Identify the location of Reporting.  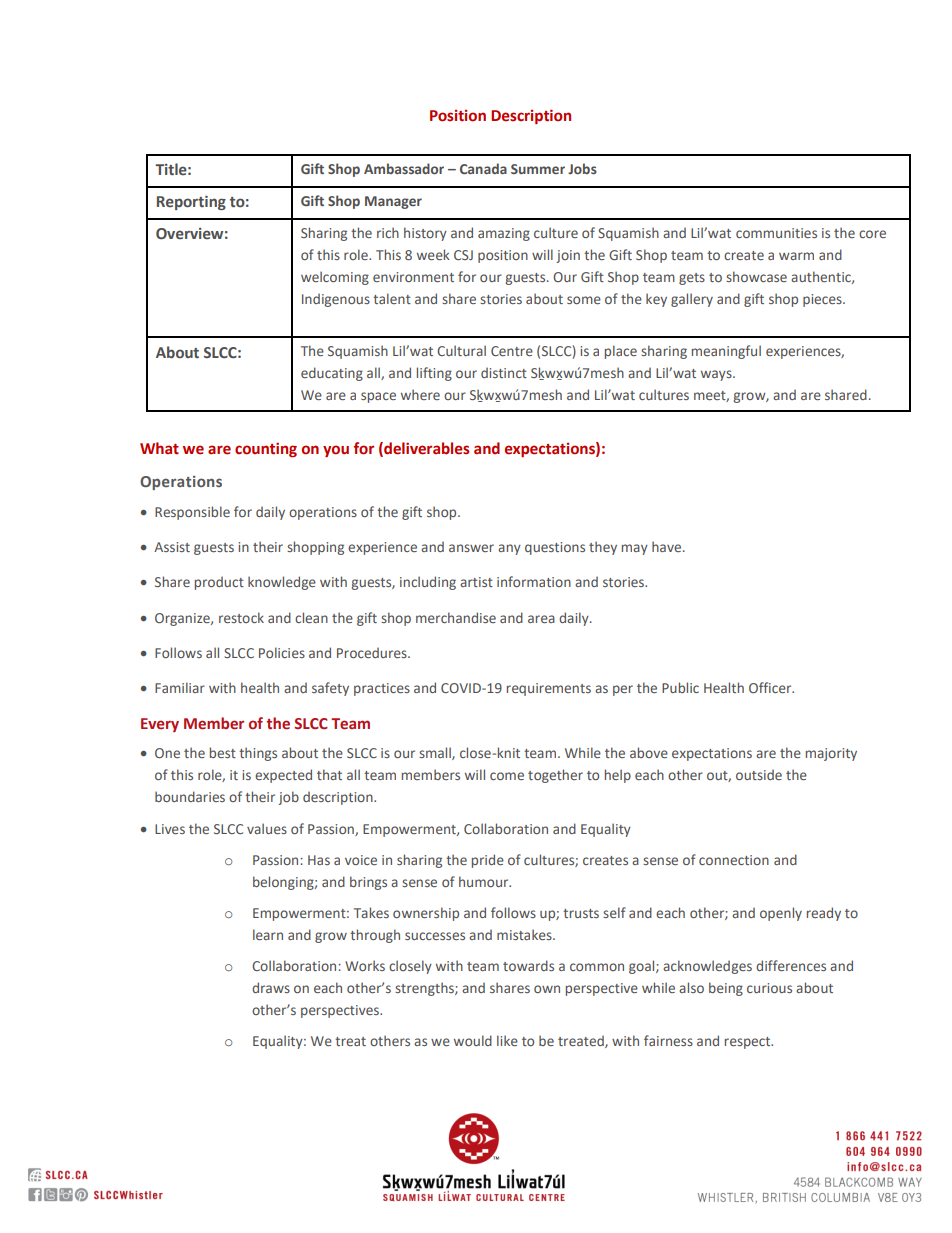
(191, 202).
